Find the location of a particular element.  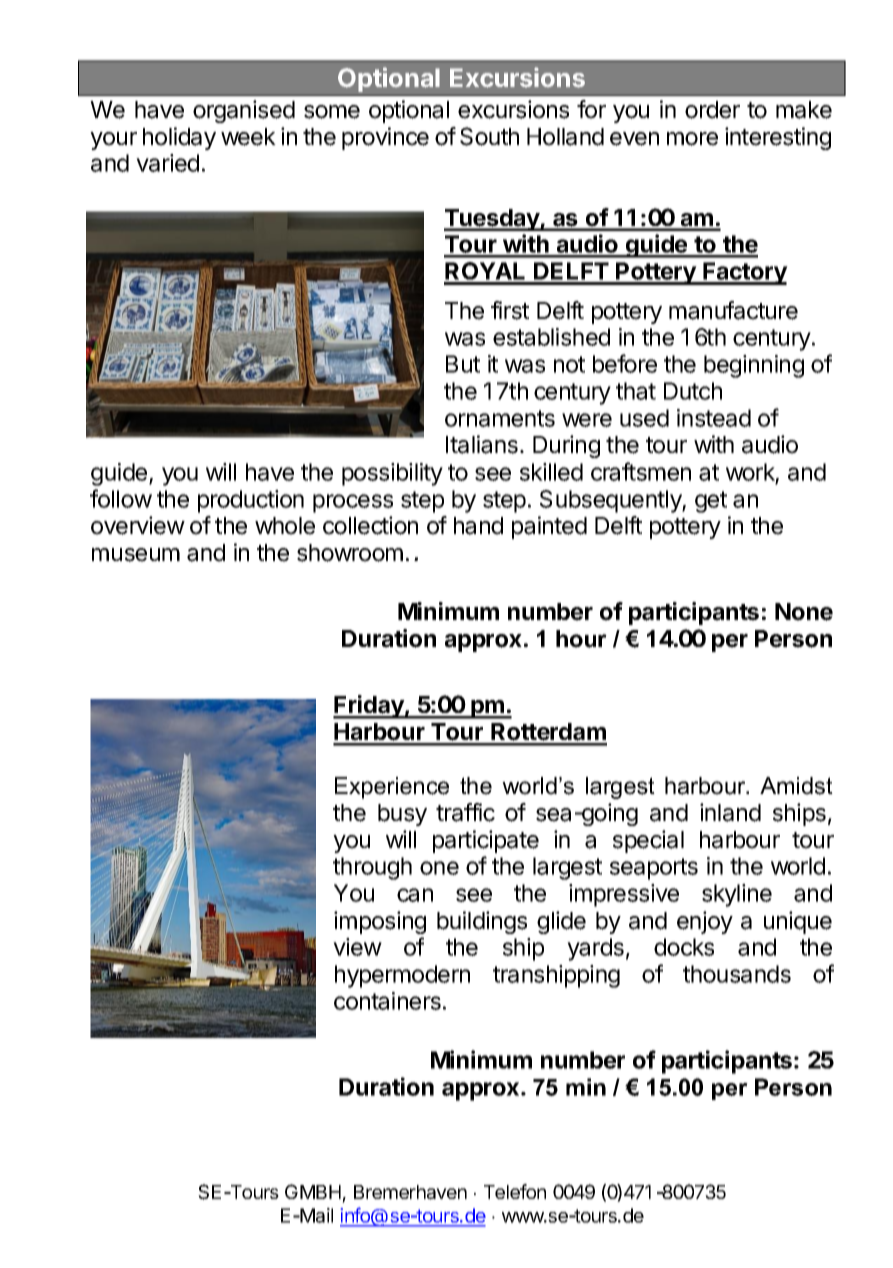

production is located at coordinates (251, 501).
